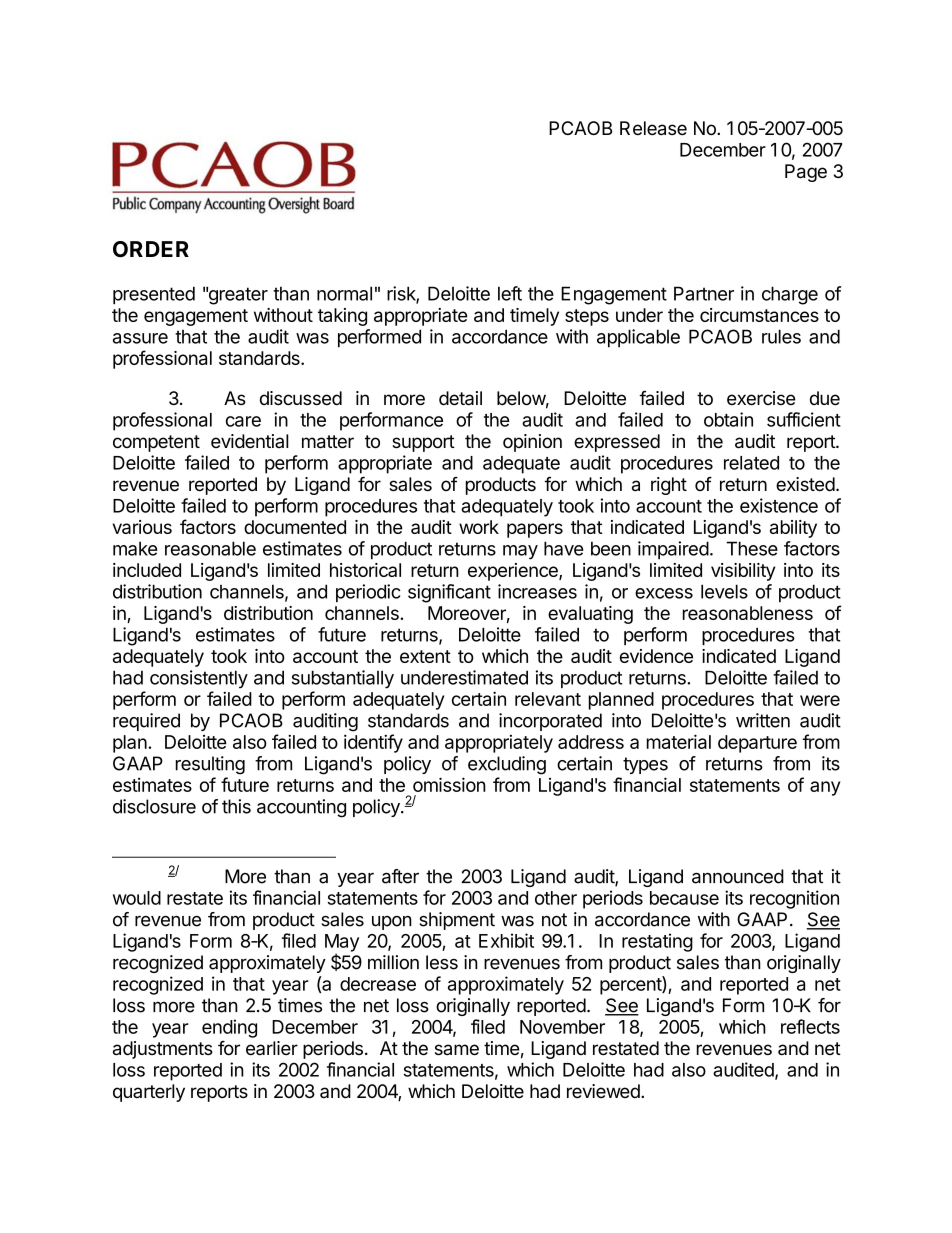  I want to click on ending, so click(229, 1028).
